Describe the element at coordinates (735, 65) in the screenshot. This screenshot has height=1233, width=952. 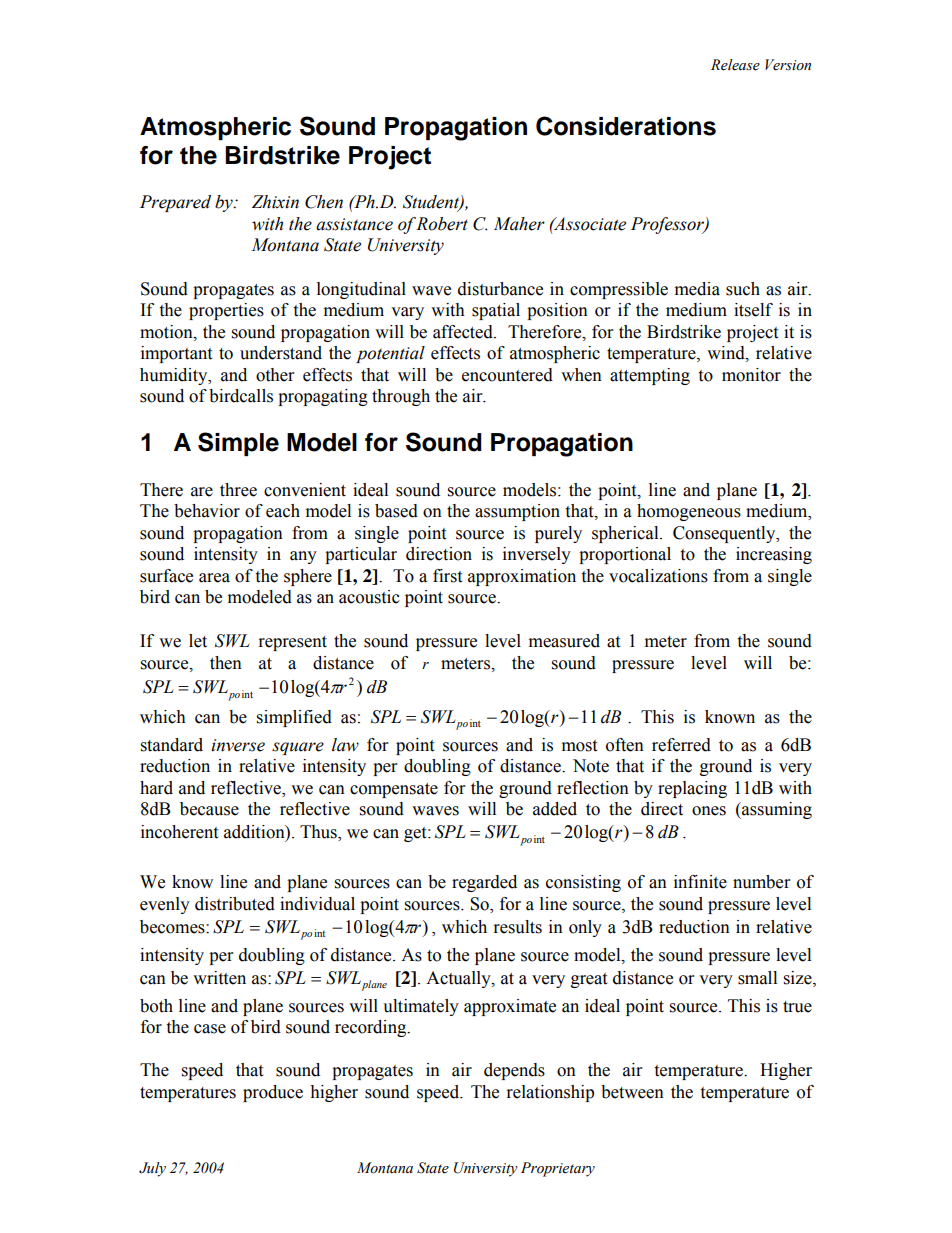
I see `Release` at that location.
